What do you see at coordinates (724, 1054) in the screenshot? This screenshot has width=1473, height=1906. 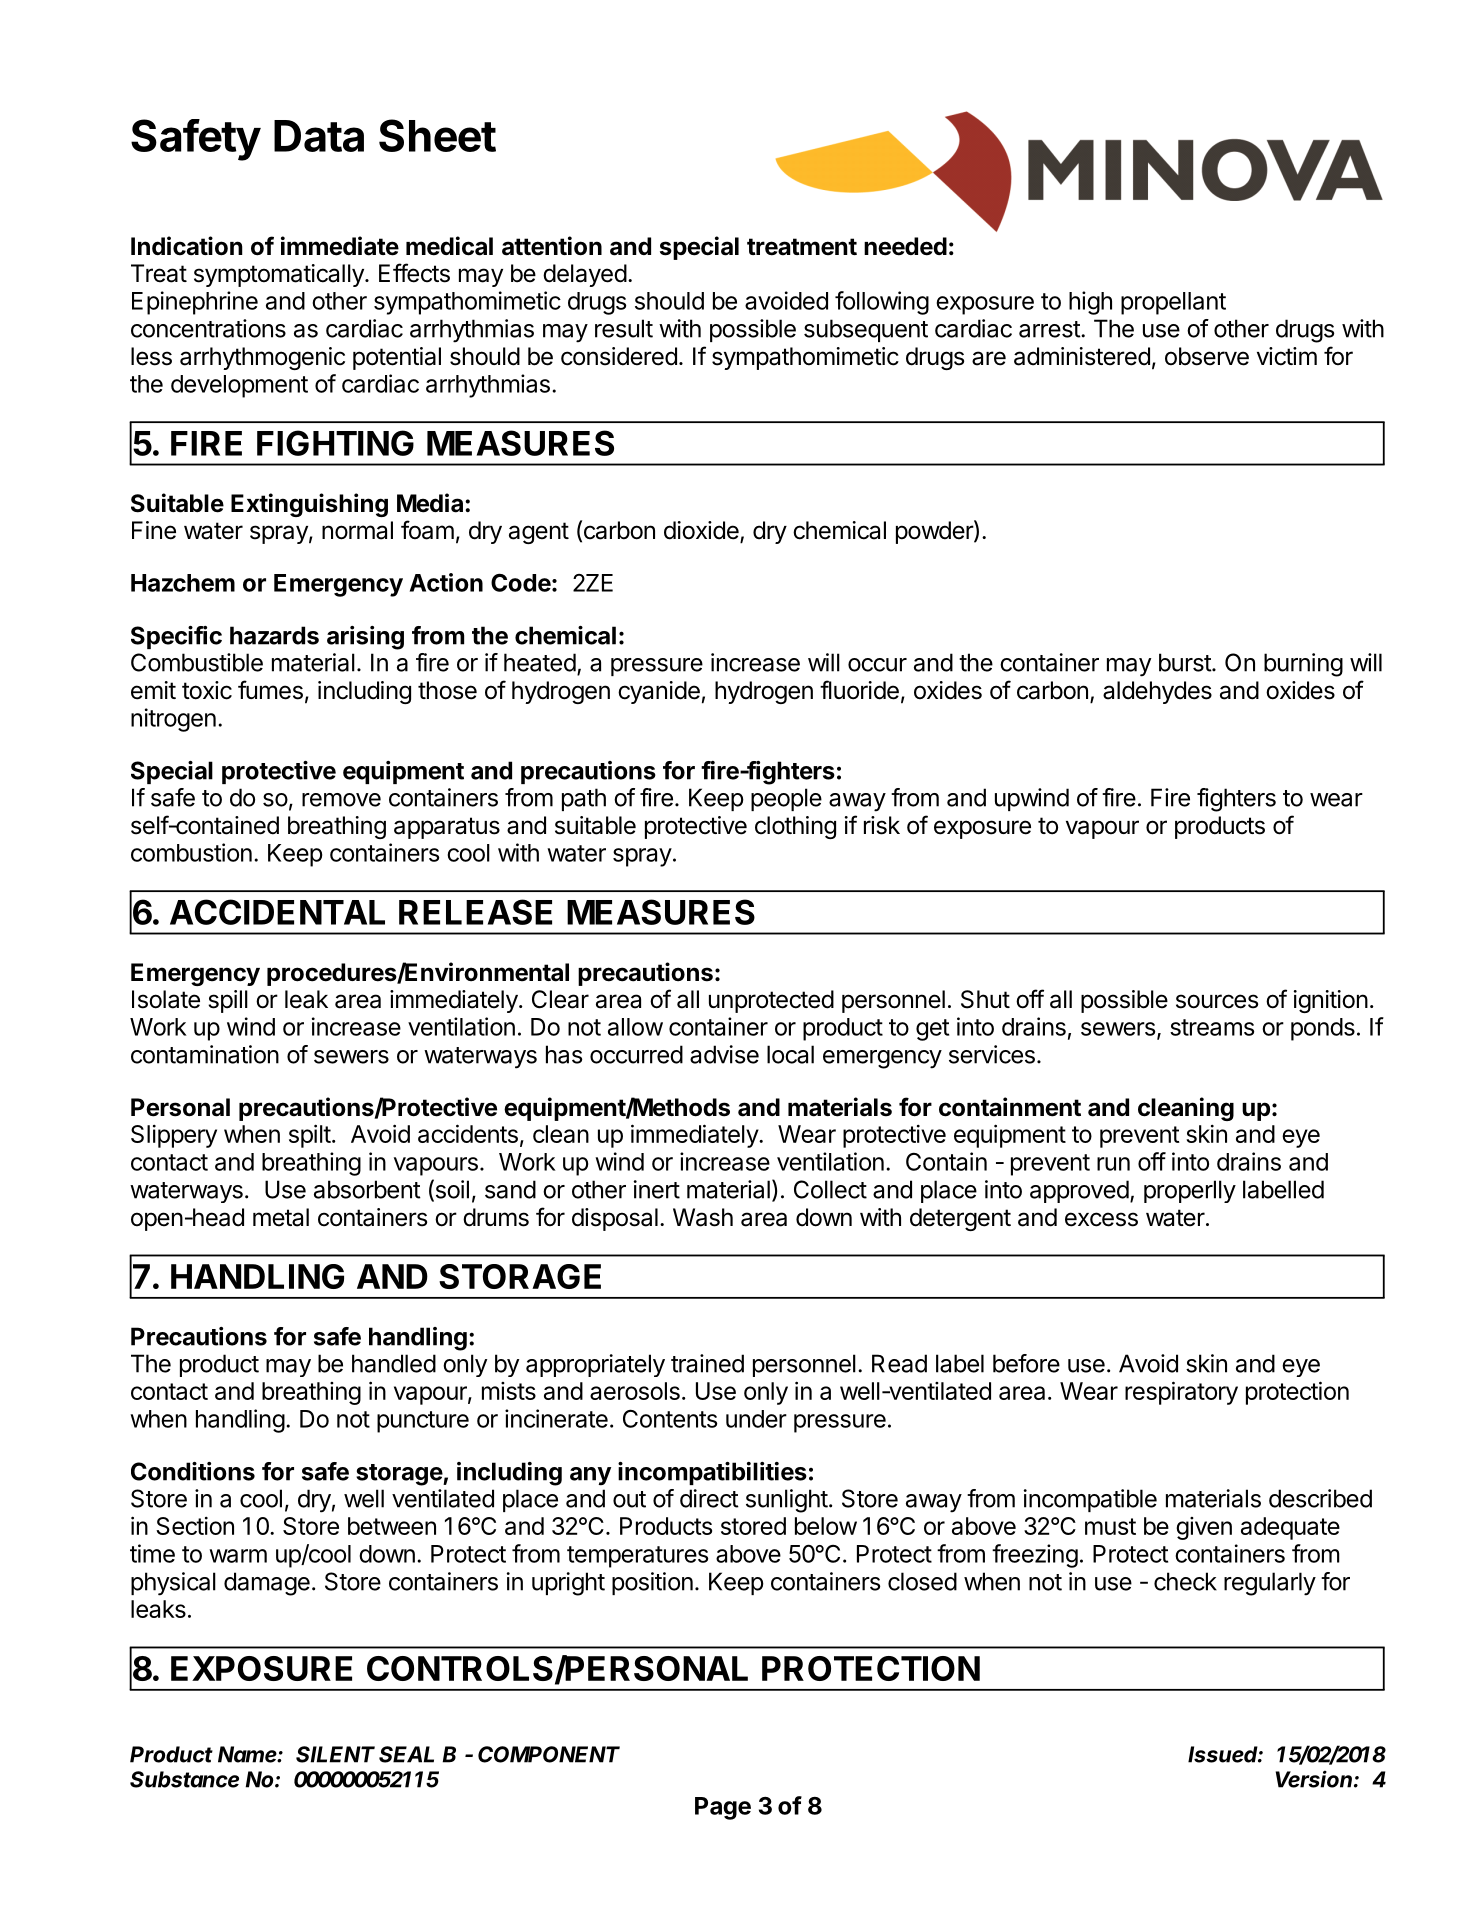 I see `advise` at bounding box center [724, 1054].
